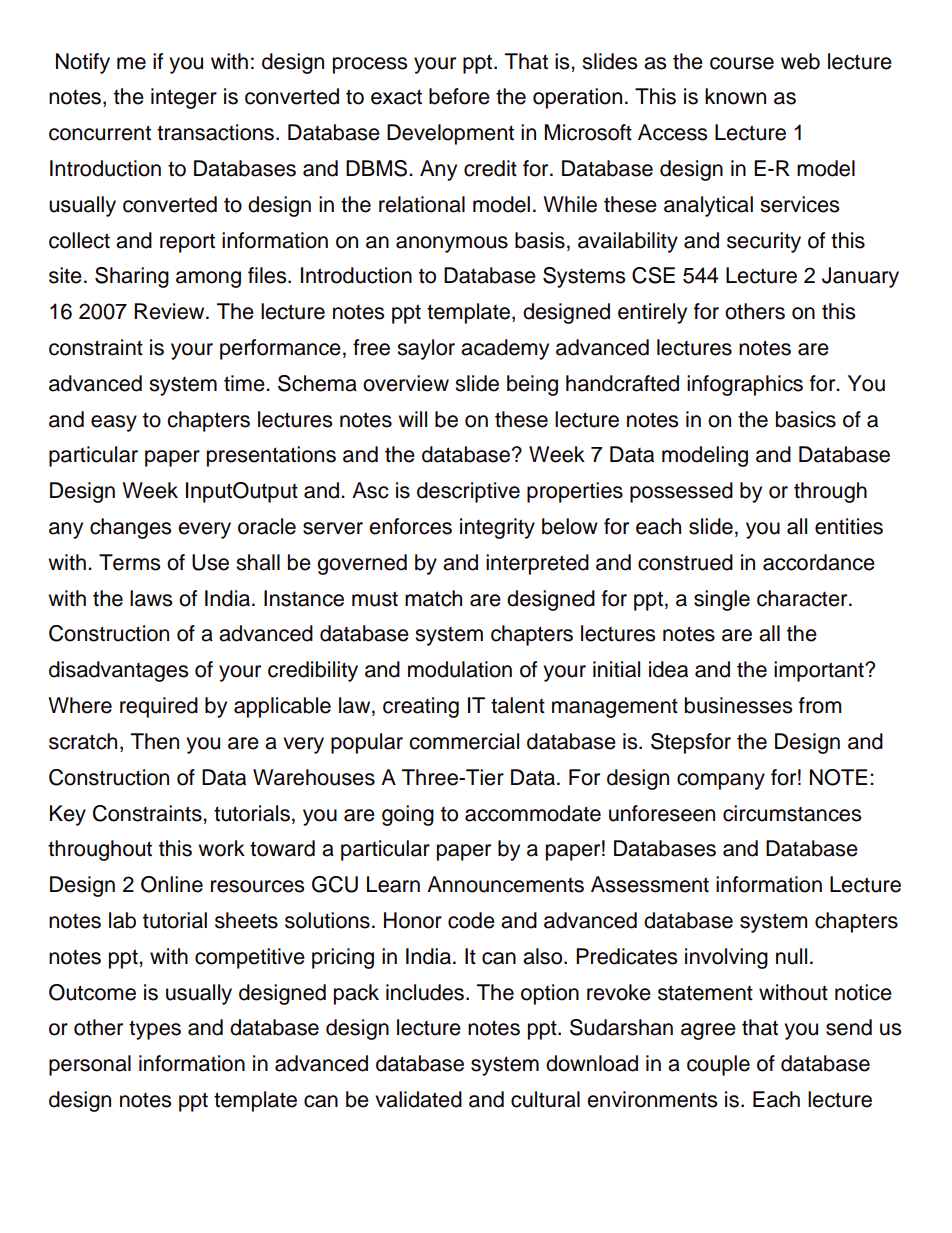  I want to click on types, so click(155, 1030).
